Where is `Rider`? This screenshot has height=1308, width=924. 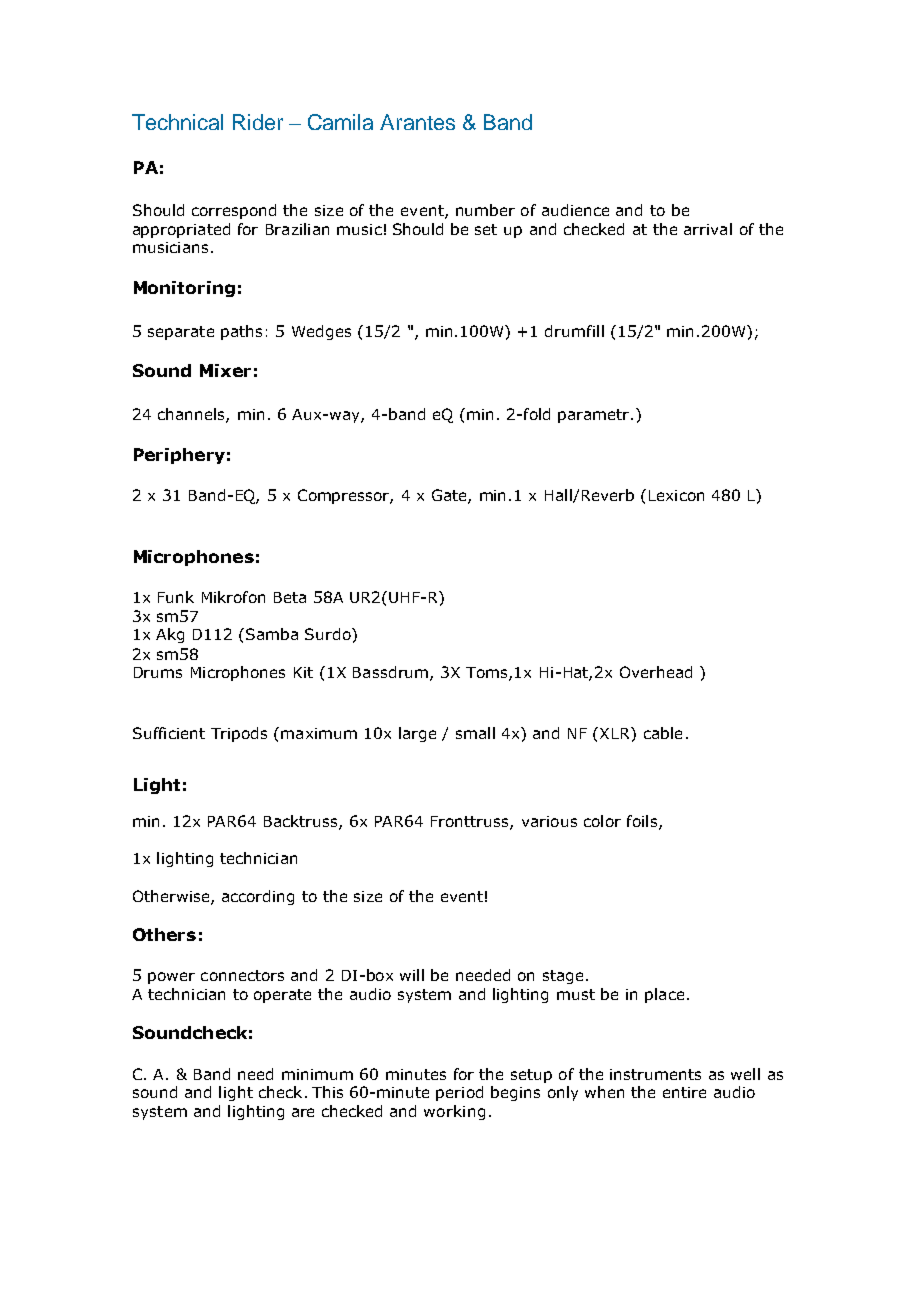 Rider is located at coordinates (258, 122).
